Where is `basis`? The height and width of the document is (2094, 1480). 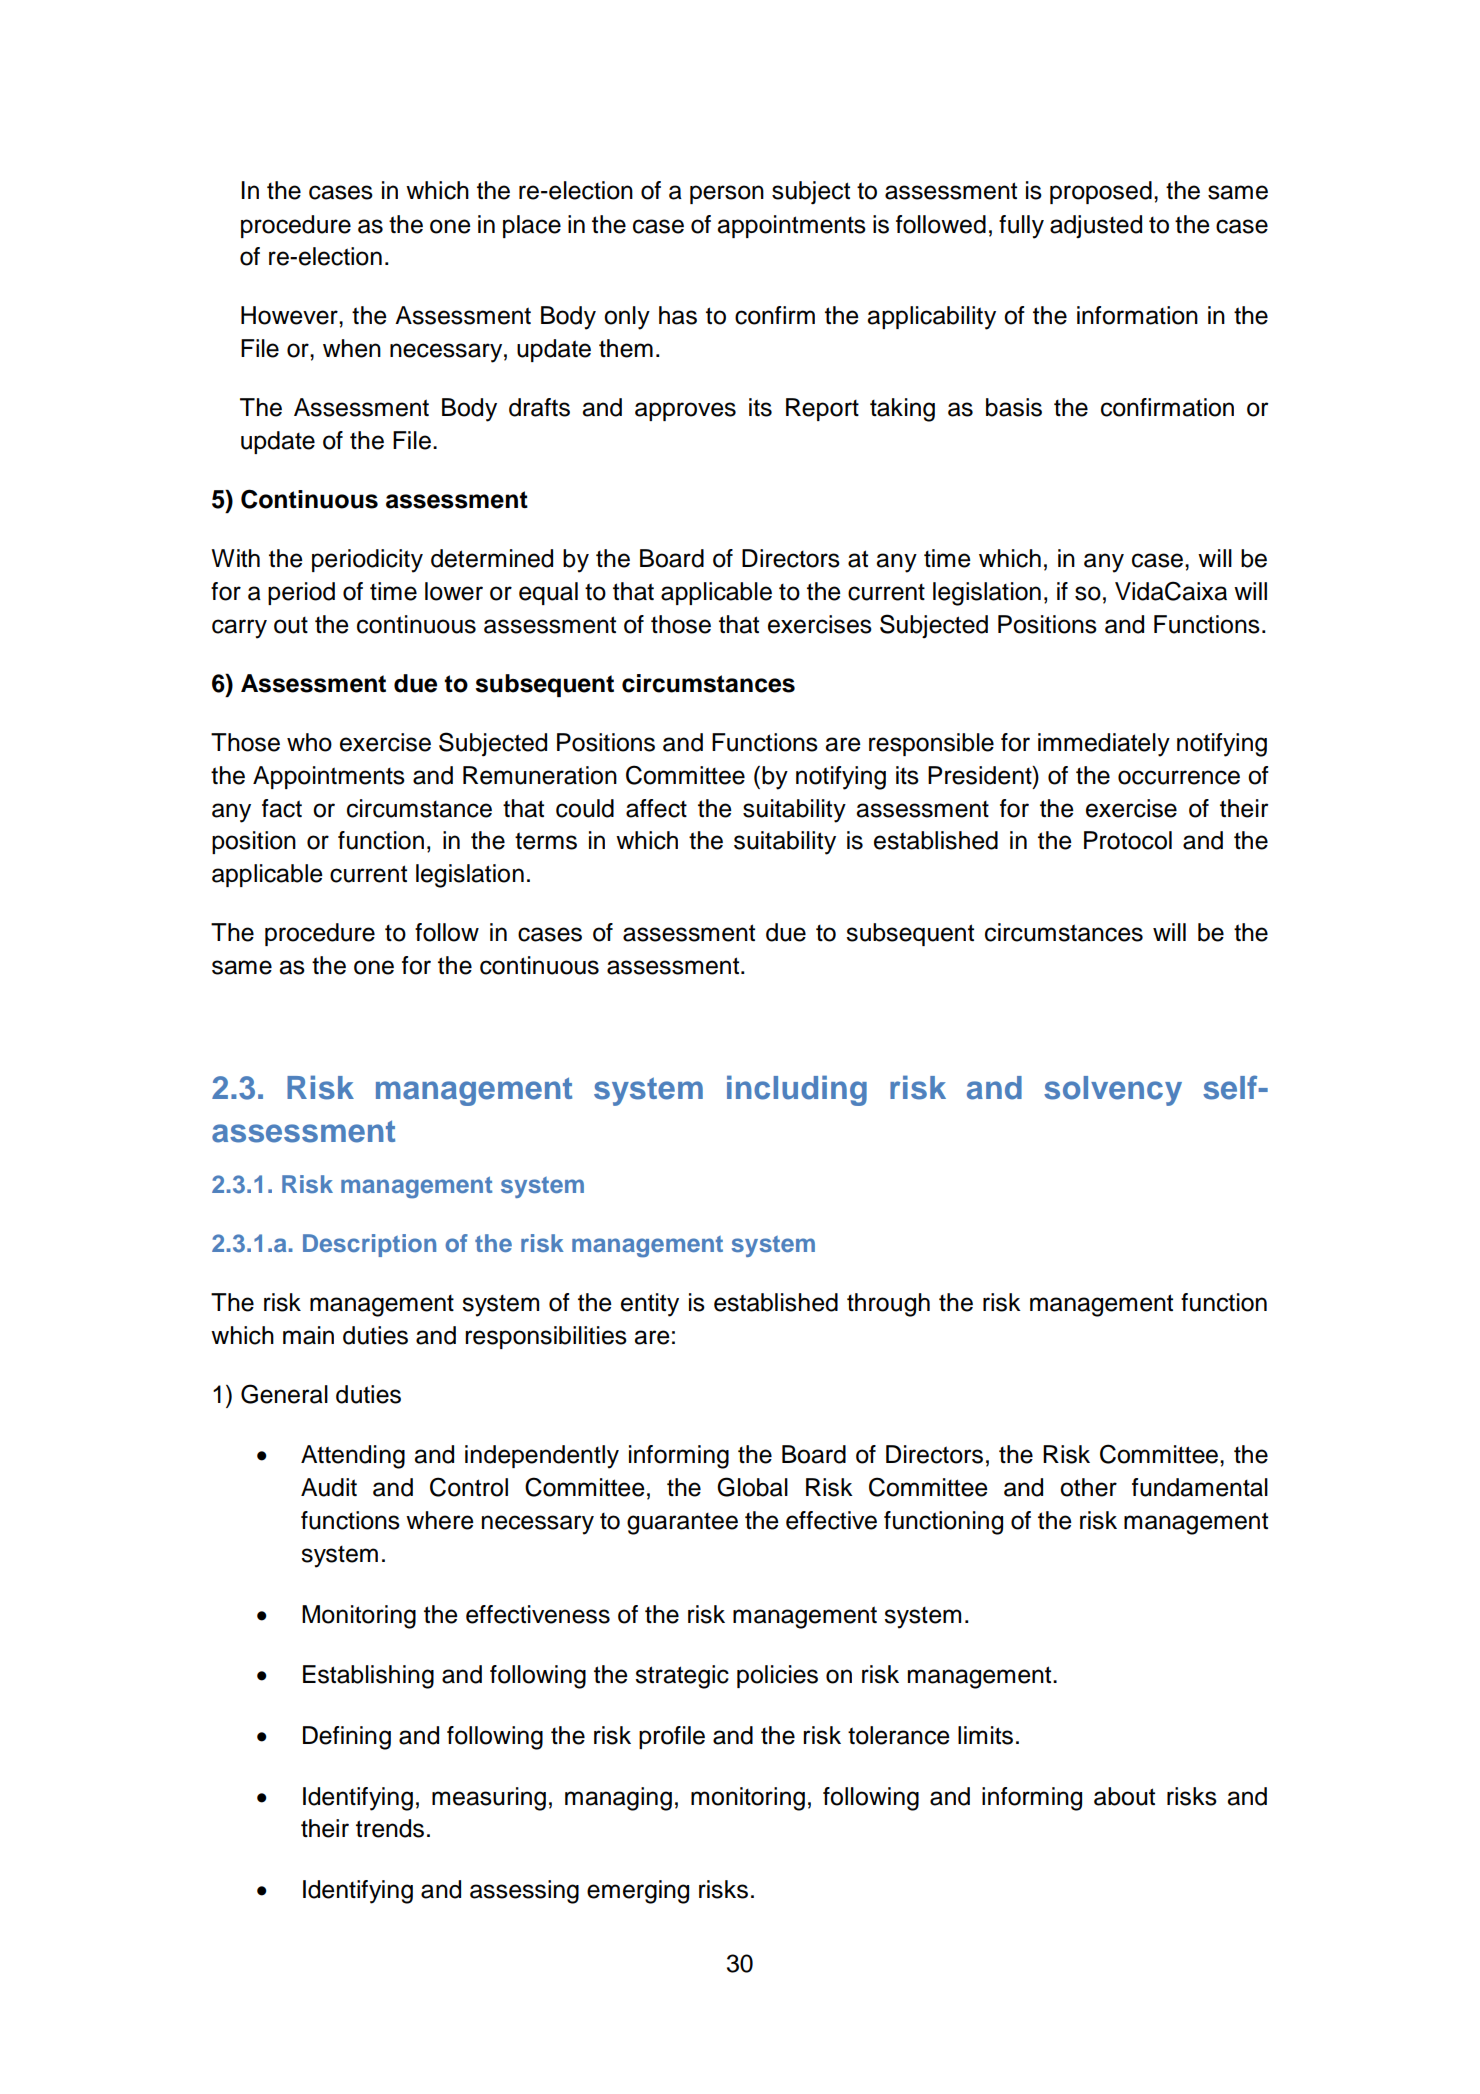
basis is located at coordinates (1014, 407).
